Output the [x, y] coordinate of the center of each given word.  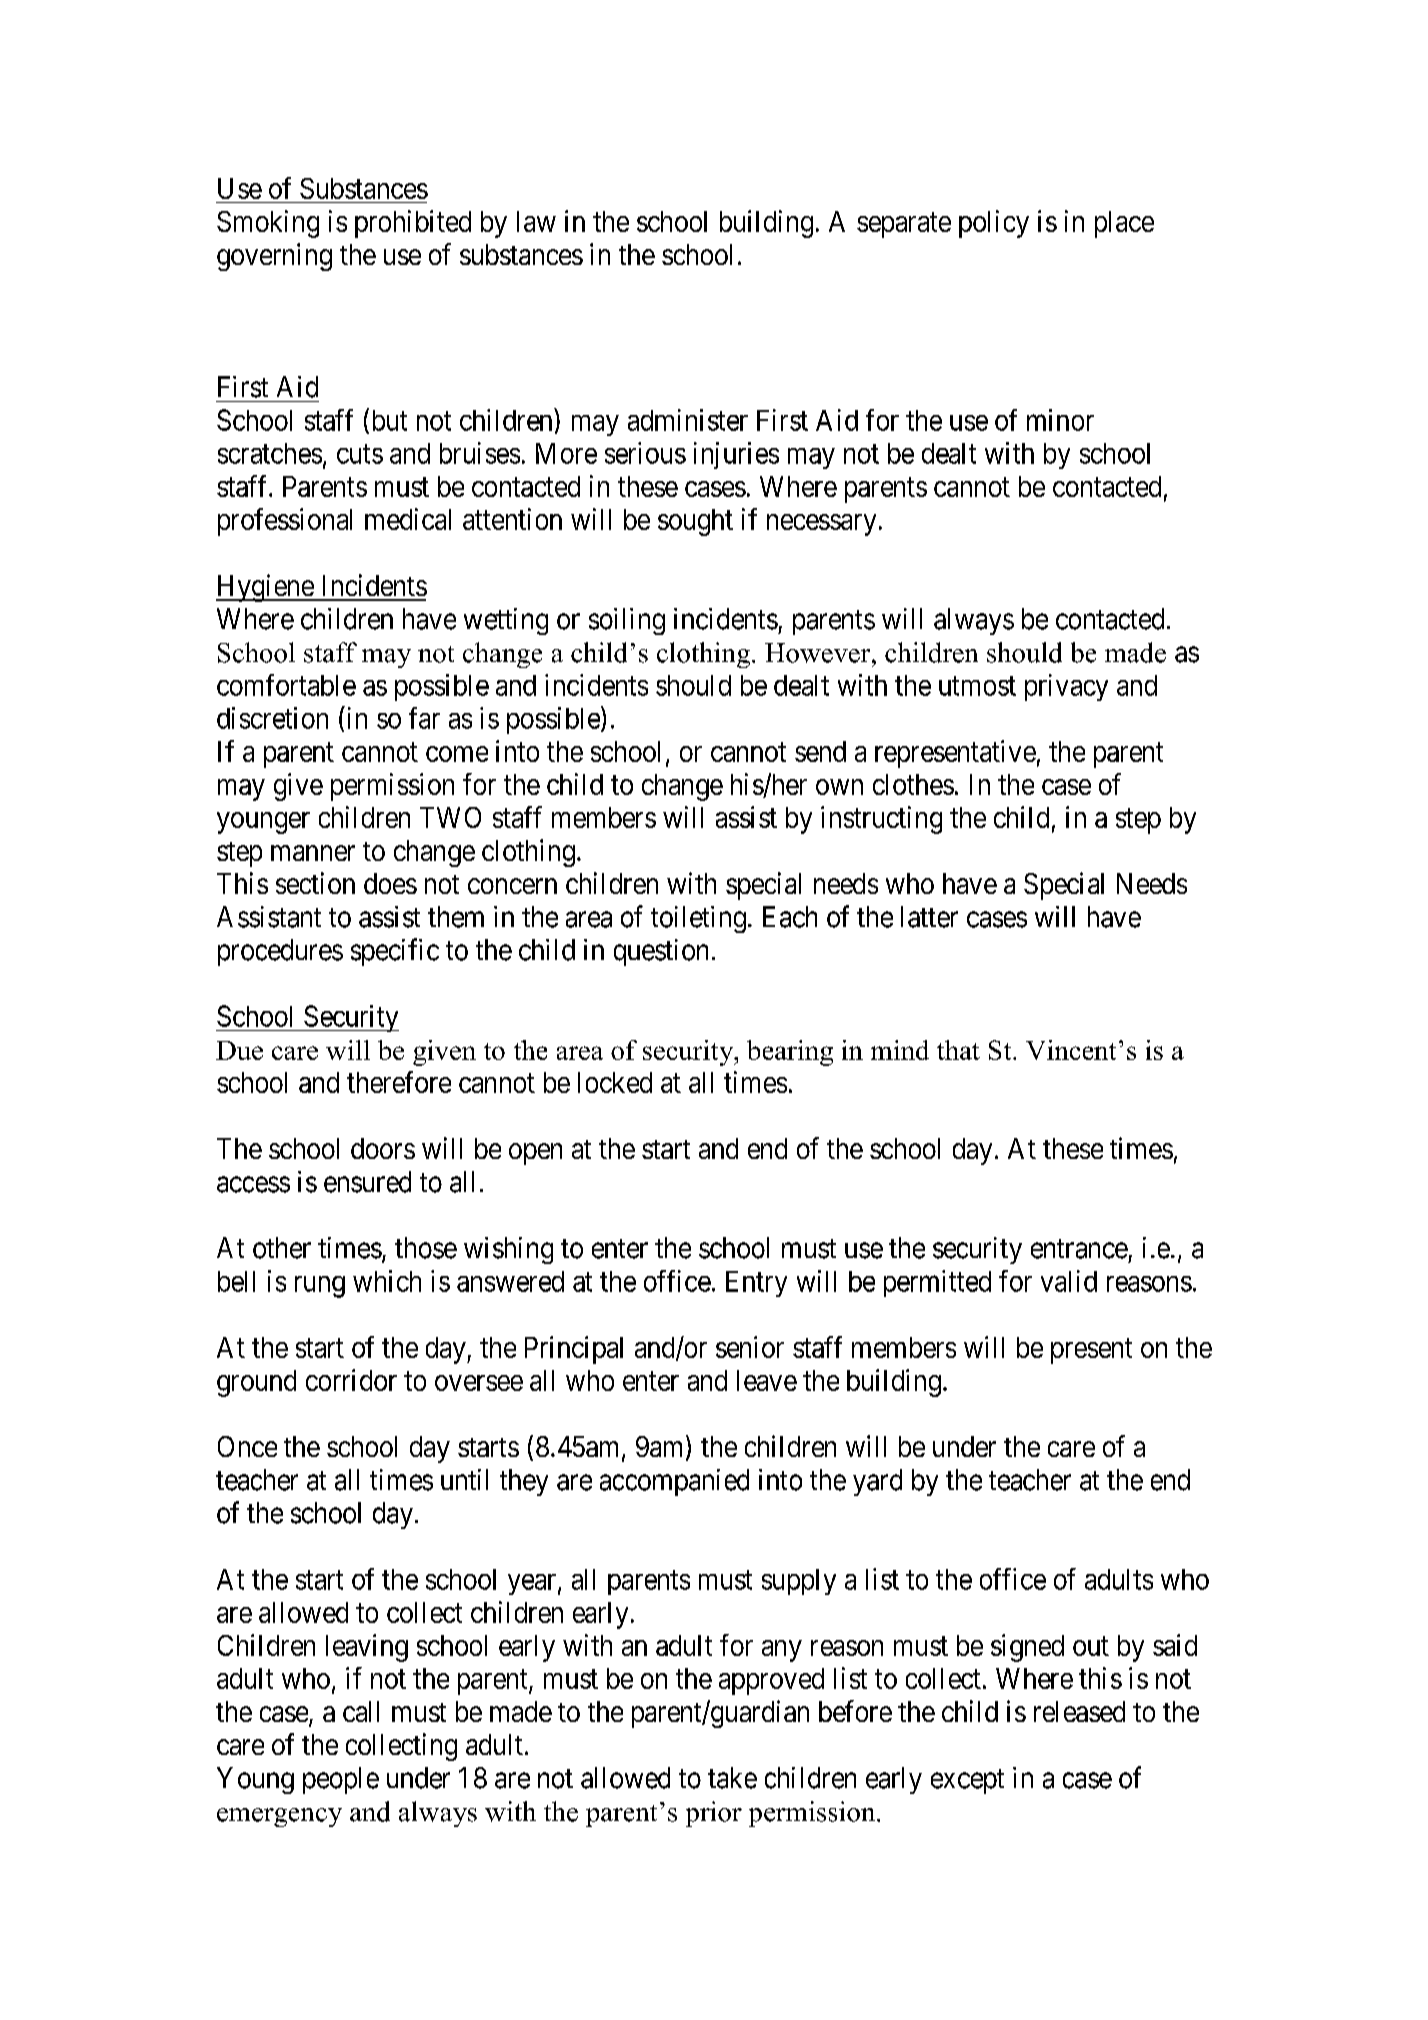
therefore [399, 1082]
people [341, 1780]
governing [274, 257]
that [958, 1050]
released [1079, 1711]
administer [688, 420]
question [661, 952]
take [732, 1778]
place [1124, 224]
